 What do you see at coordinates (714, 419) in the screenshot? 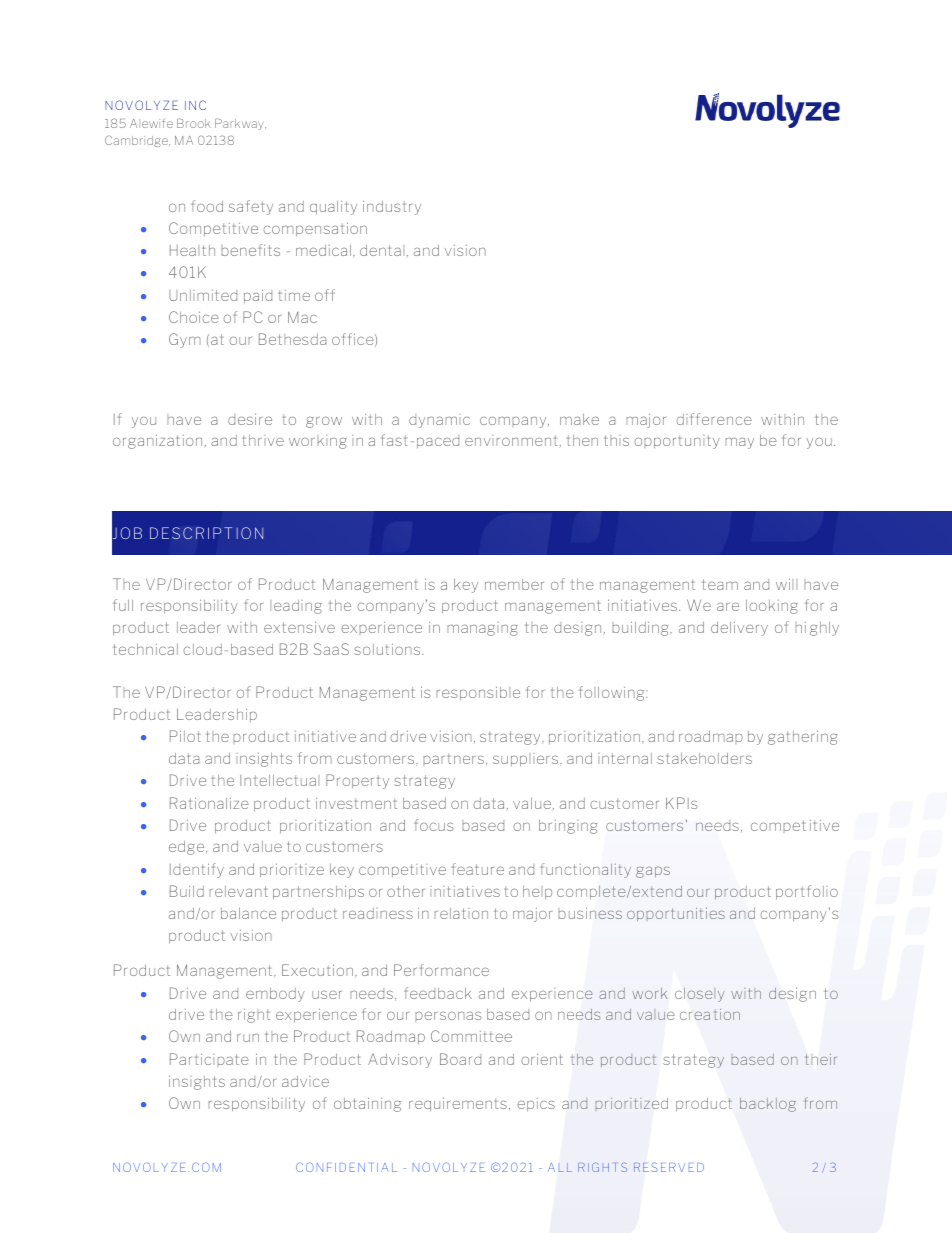
I see `difference` at bounding box center [714, 419].
